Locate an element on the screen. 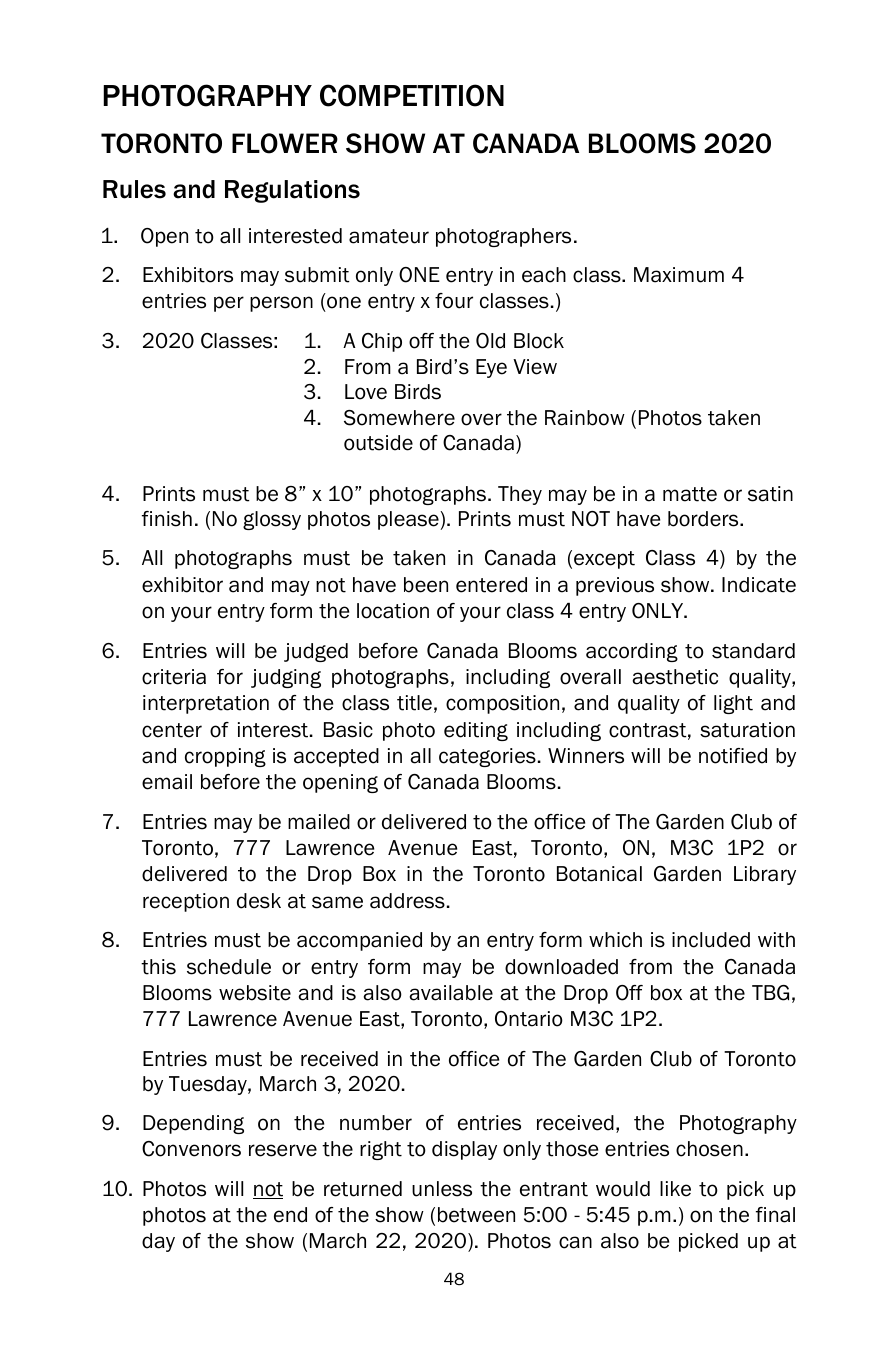 This screenshot has width=887, height=1372. notified is located at coordinates (733, 756).
